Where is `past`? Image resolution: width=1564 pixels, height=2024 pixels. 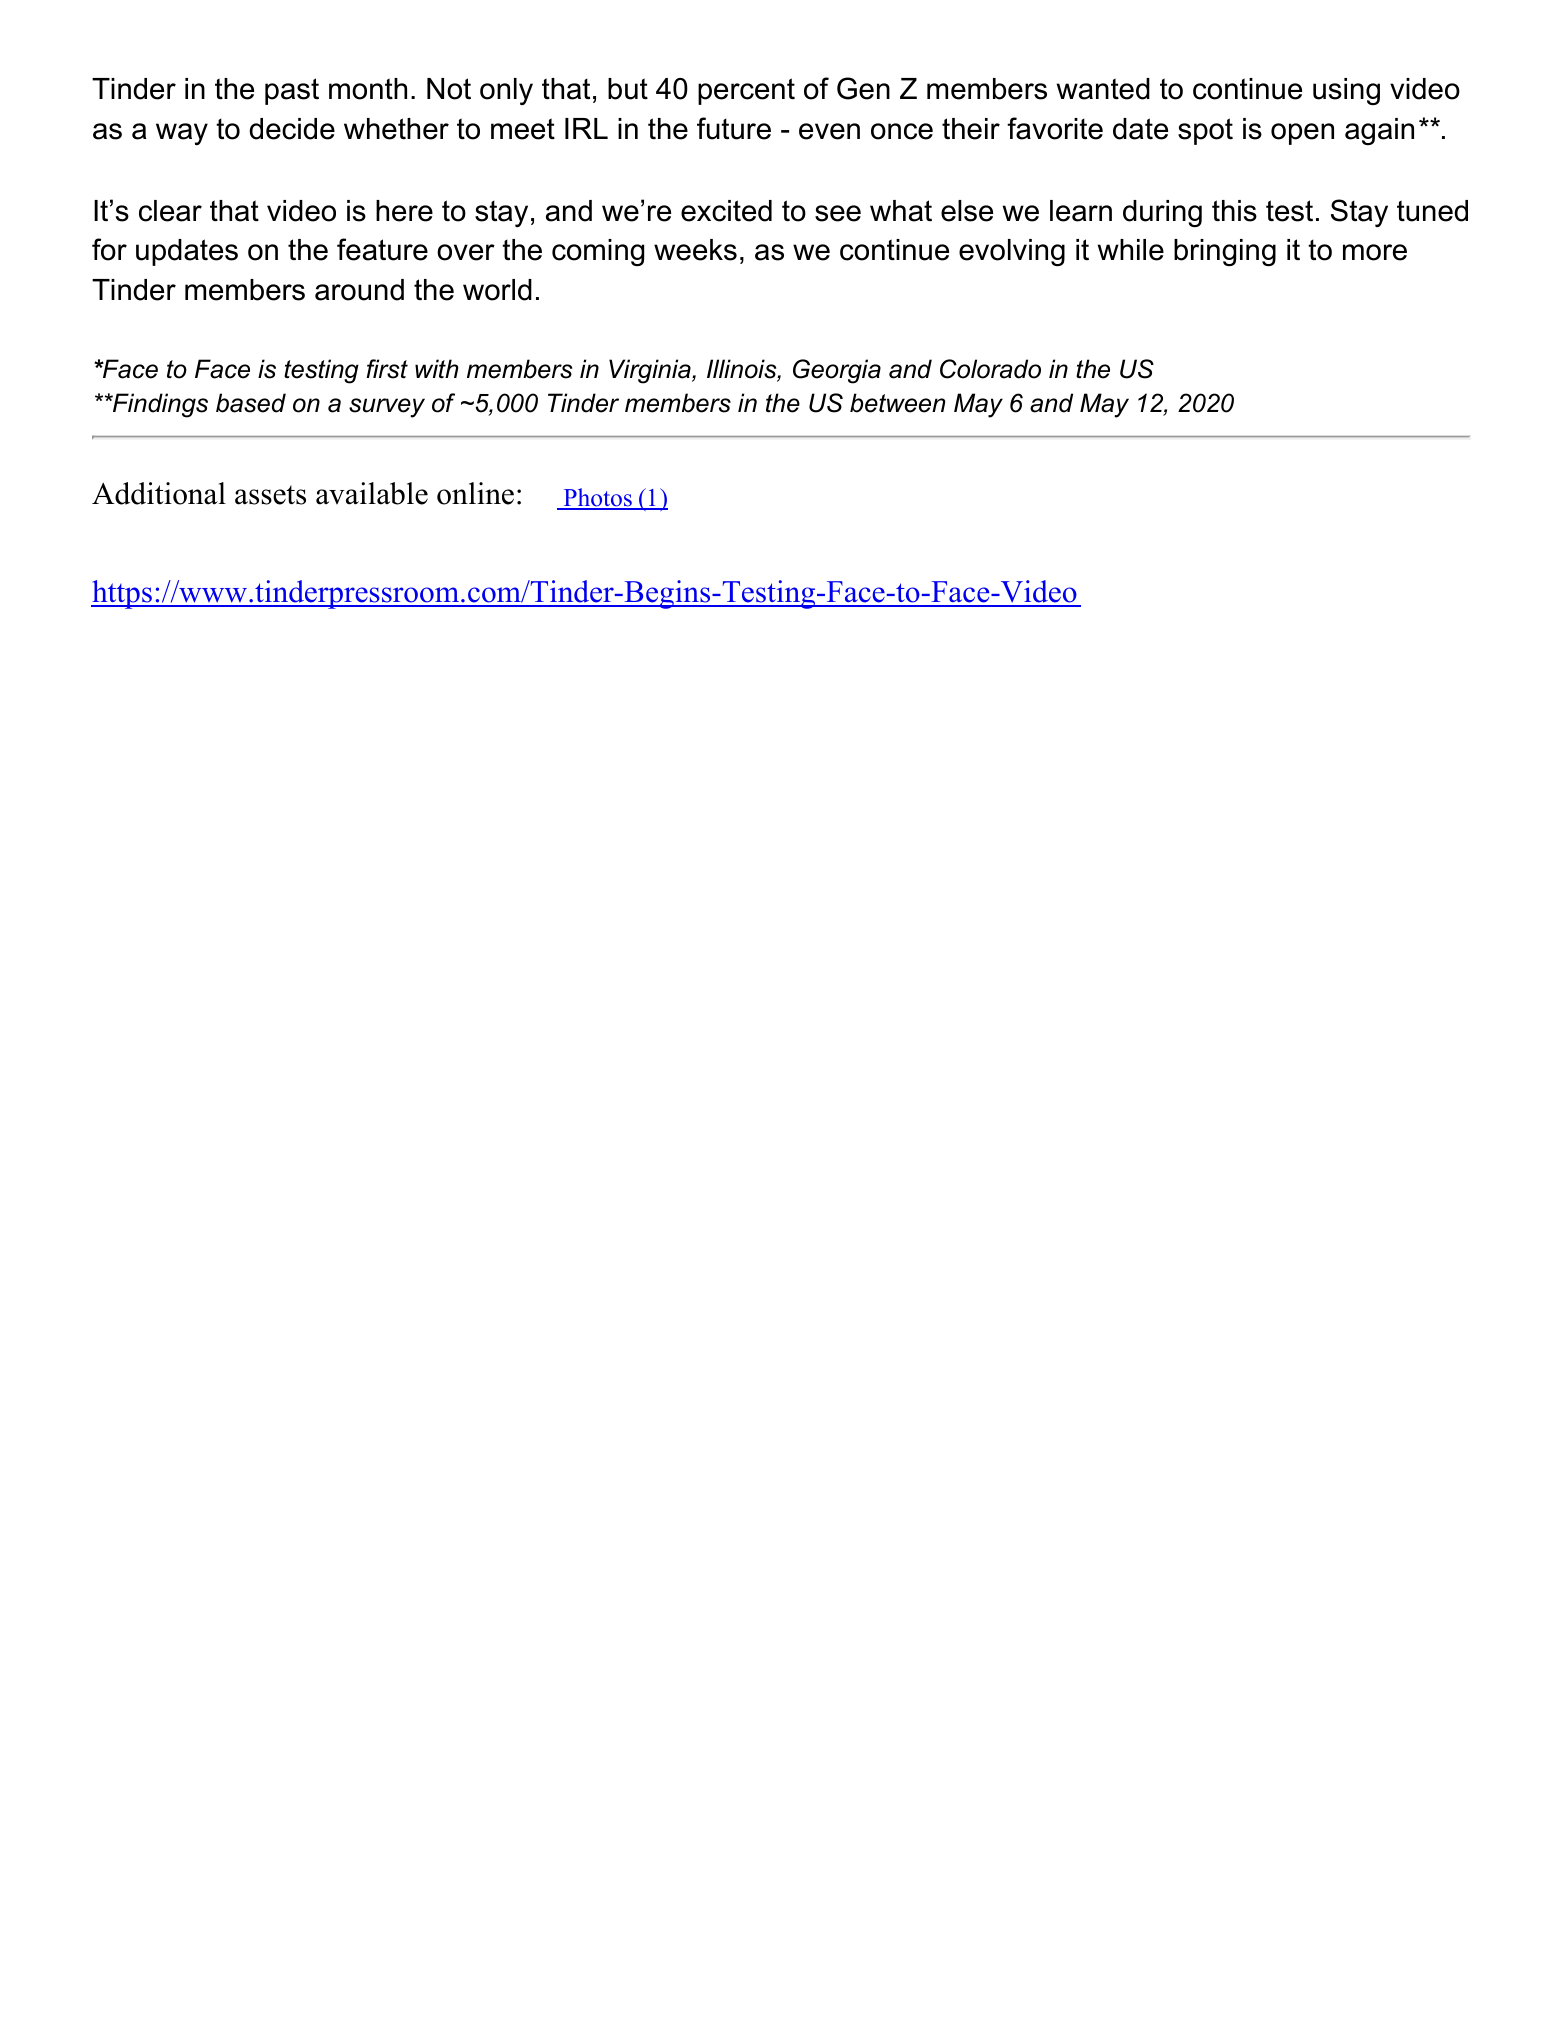
past is located at coordinates (292, 91).
